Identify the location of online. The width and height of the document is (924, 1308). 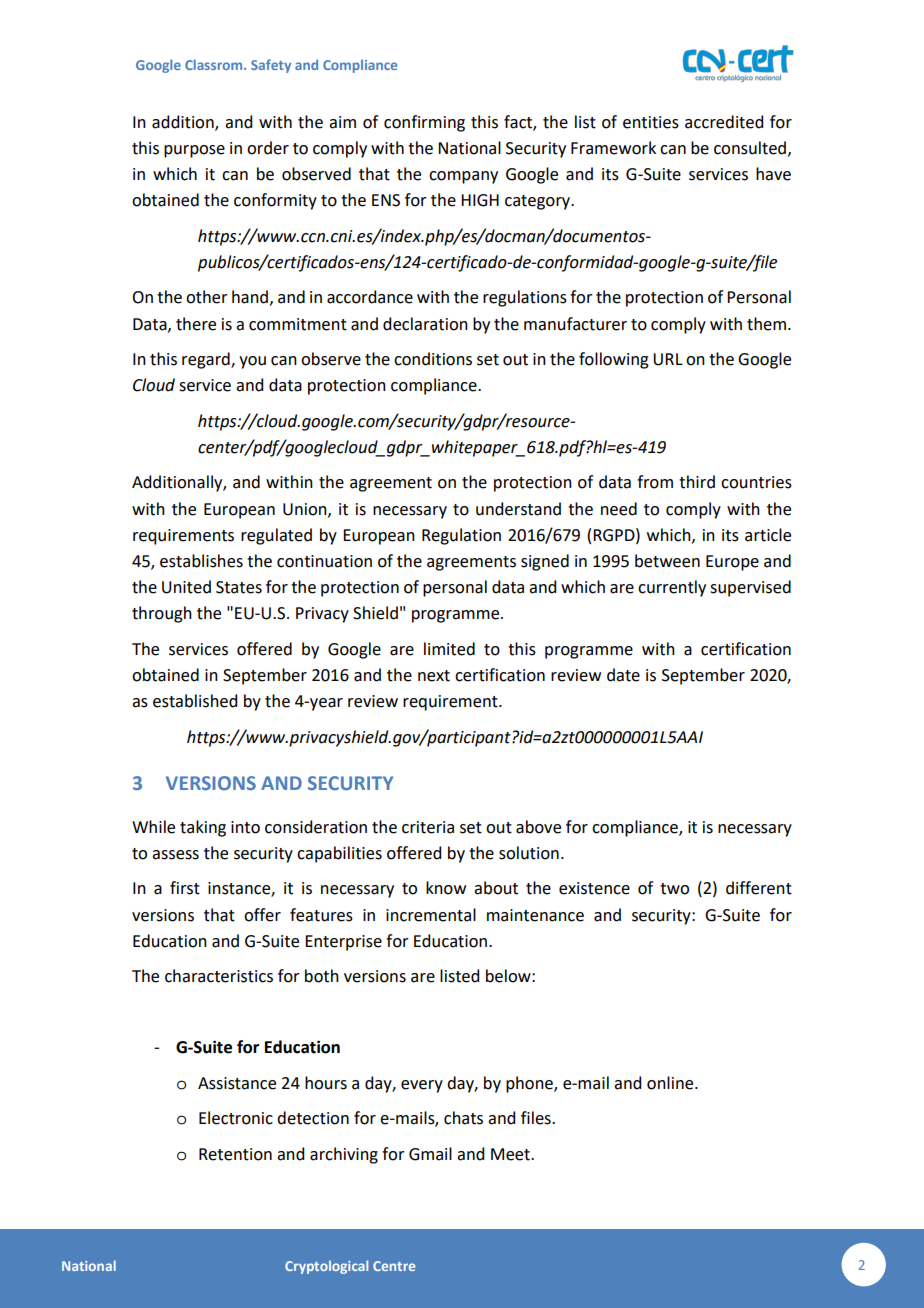
(671, 1083).
